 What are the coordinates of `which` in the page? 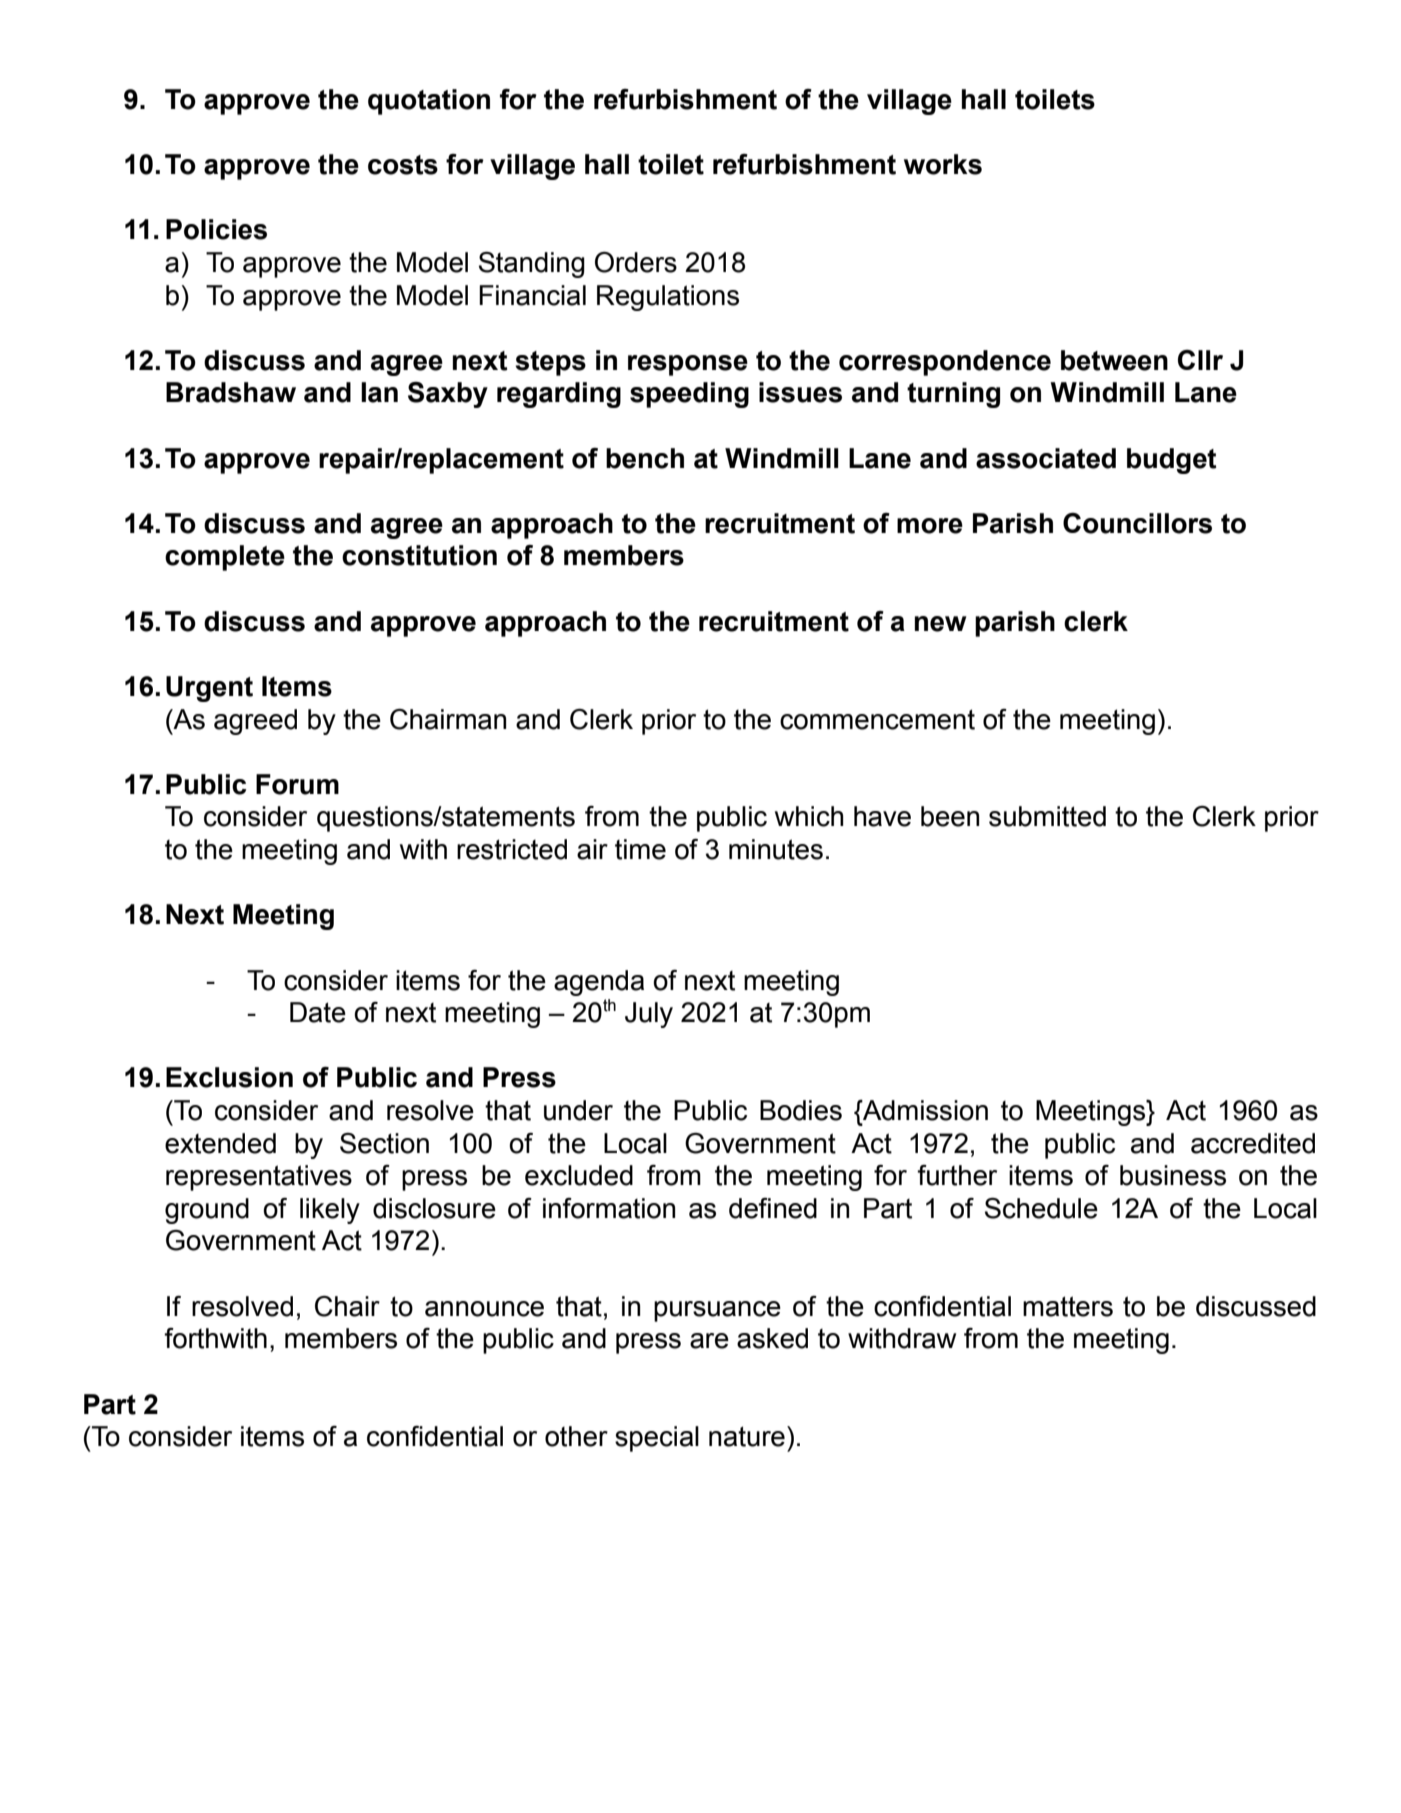 It's located at (809, 816).
